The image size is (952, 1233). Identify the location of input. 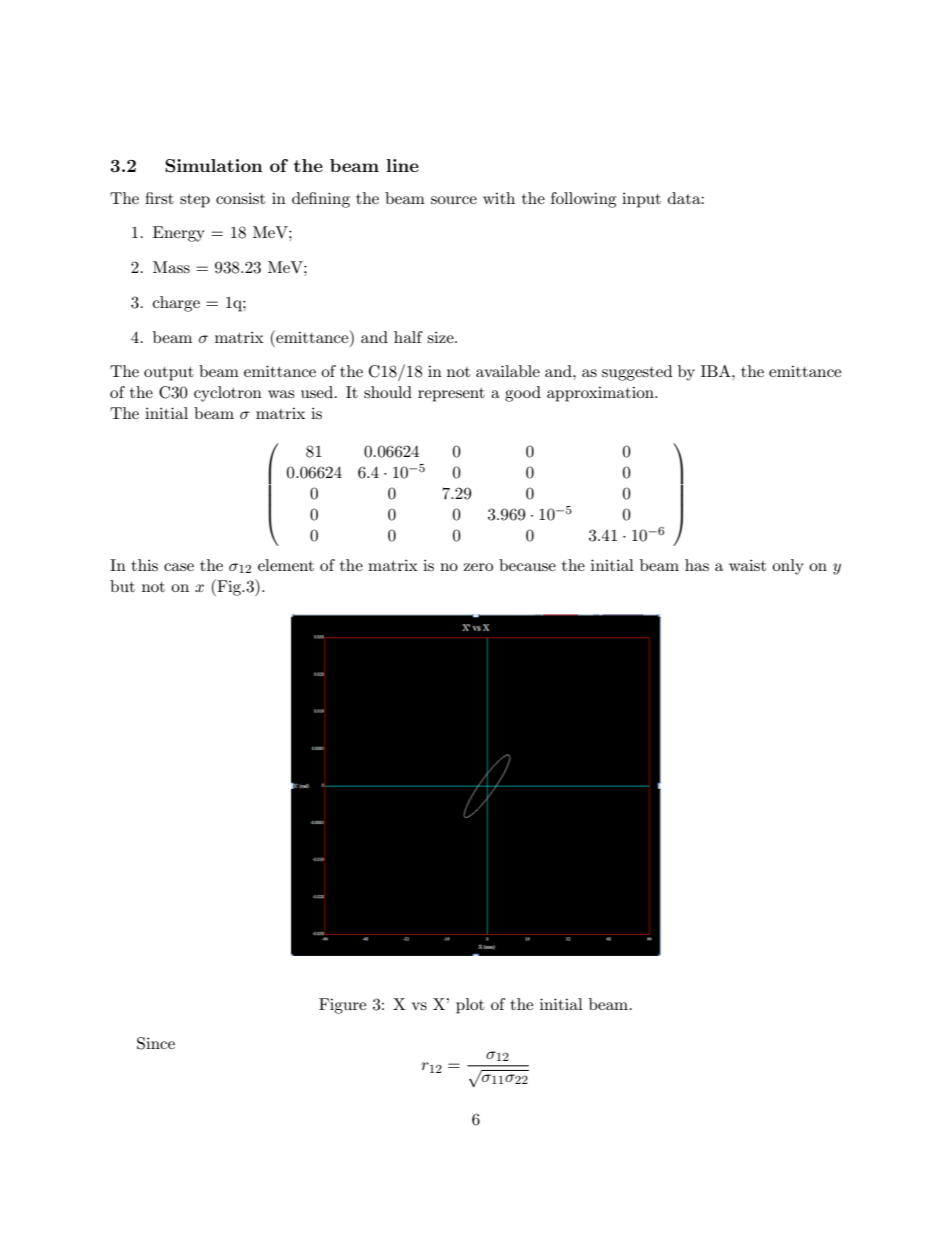
(641, 200).
